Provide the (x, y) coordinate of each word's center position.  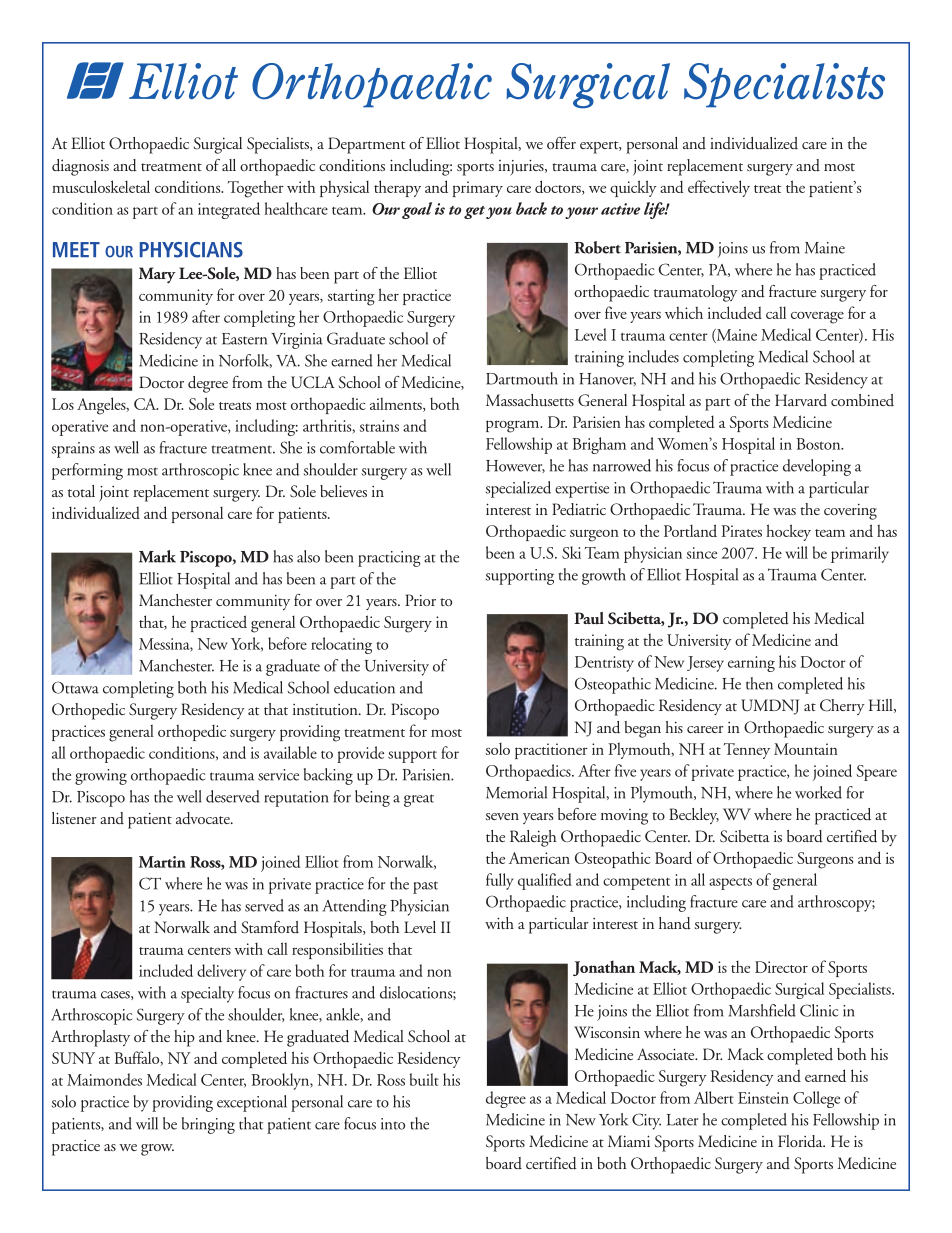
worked (818, 792)
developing (817, 467)
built (424, 1079)
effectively (719, 188)
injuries (522, 167)
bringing (208, 1125)
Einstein (763, 1098)
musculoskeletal (101, 186)
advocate (204, 818)
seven (502, 816)
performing (87, 471)
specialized (518, 489)
